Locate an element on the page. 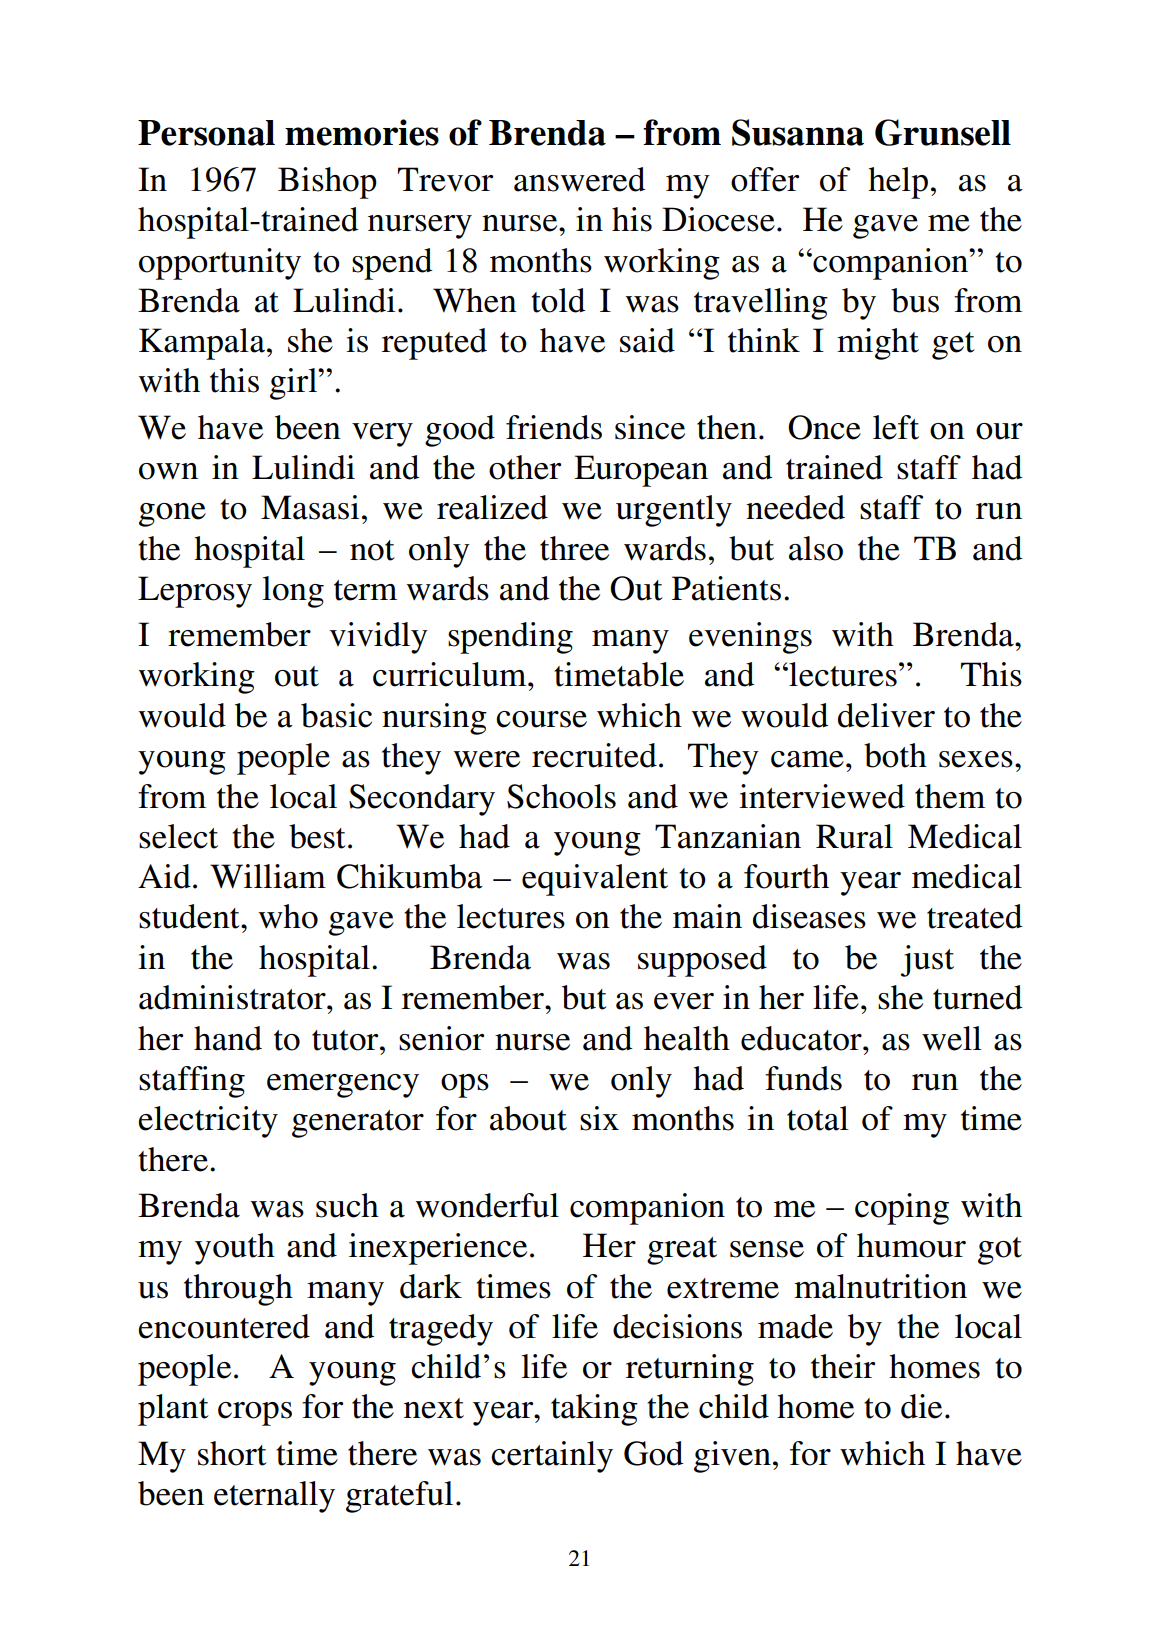 Image resolution: width=1160 pixels, height=1641 pixels. help is located at coordinates (898, 183).
